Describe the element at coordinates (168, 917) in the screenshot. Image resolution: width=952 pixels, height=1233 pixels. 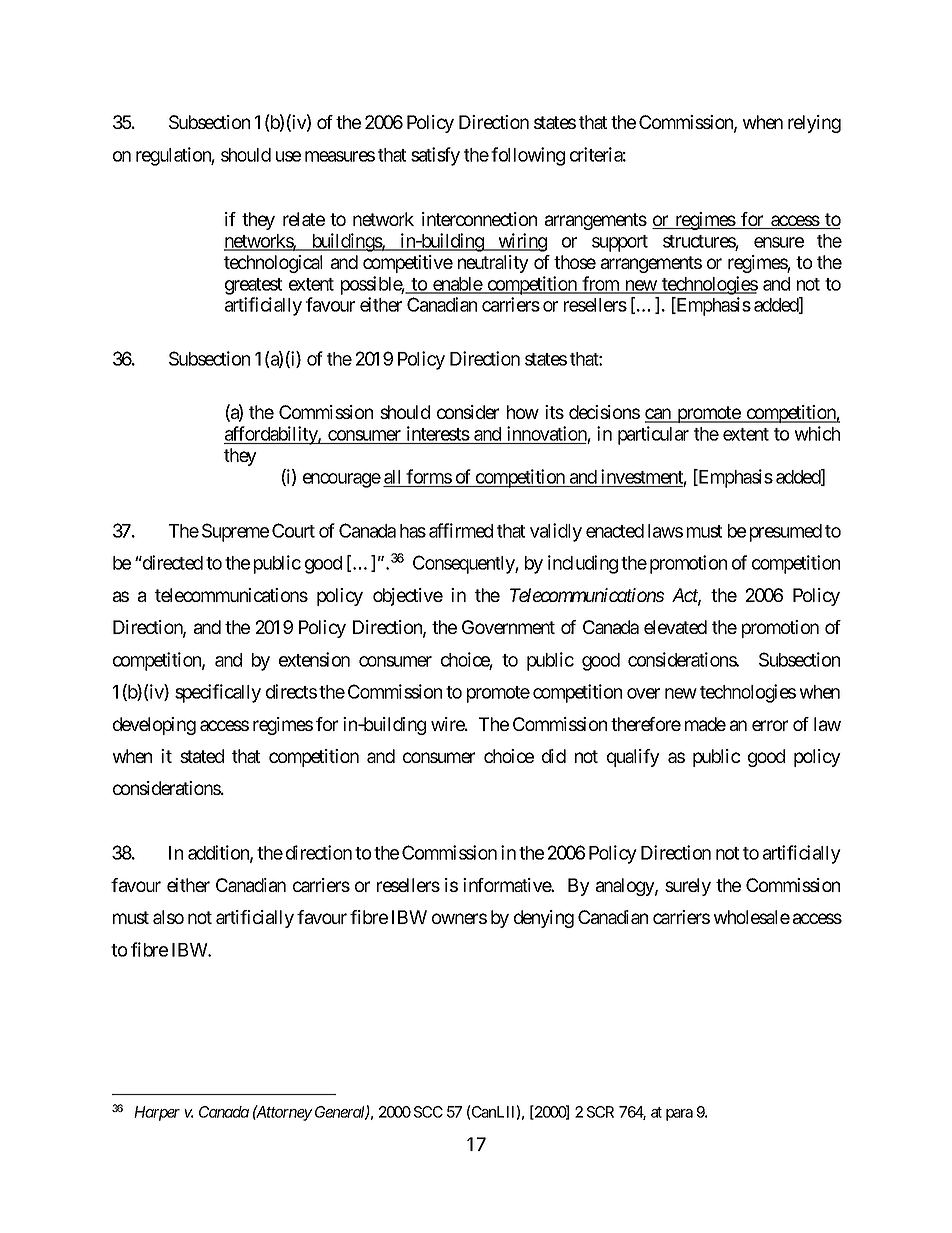
I see `also` at that location.
